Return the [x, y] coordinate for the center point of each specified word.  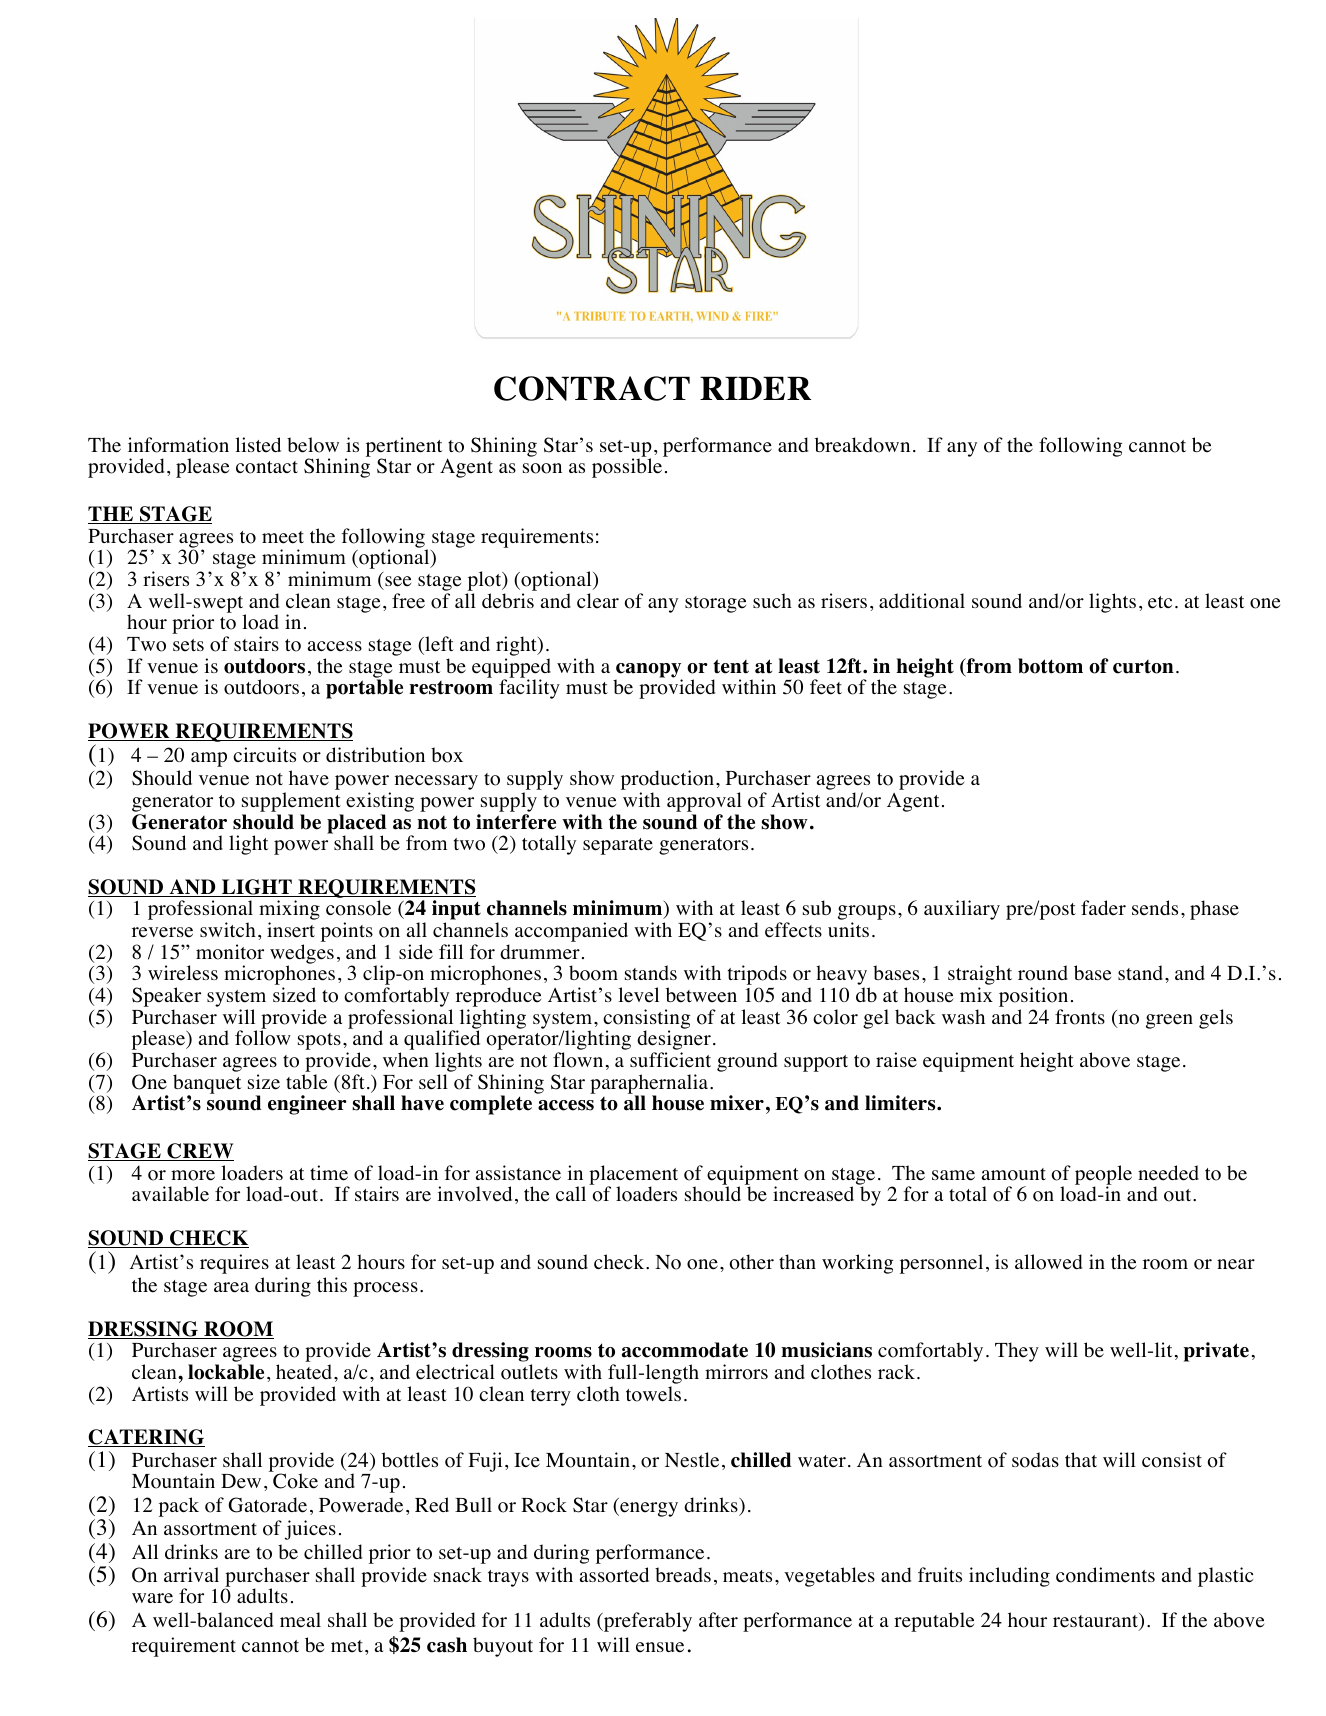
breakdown [862, 445]
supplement [291, 802]
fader [1103, 908]
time [329, 1173]
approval [704, 802]
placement [633, 1176]
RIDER [755, 388]
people [1103, 1176]
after [718, 1620]
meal [300, 1620]
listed [258, 445]
